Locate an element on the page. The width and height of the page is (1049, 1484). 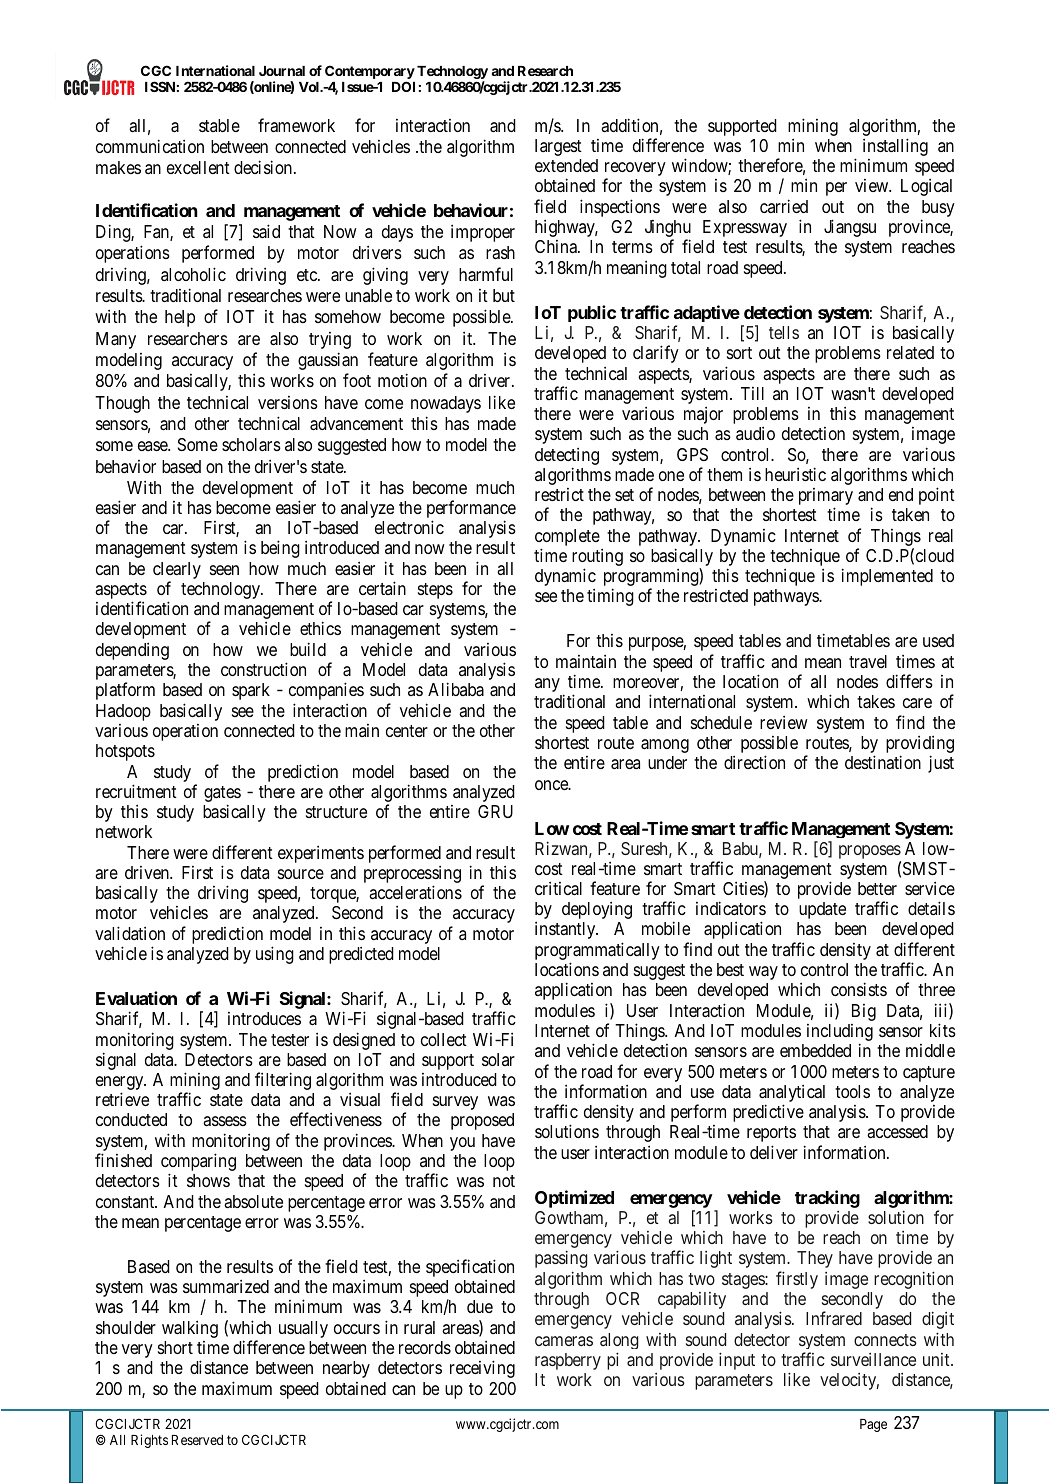
receiving is located at coordinates (482, 1369).
